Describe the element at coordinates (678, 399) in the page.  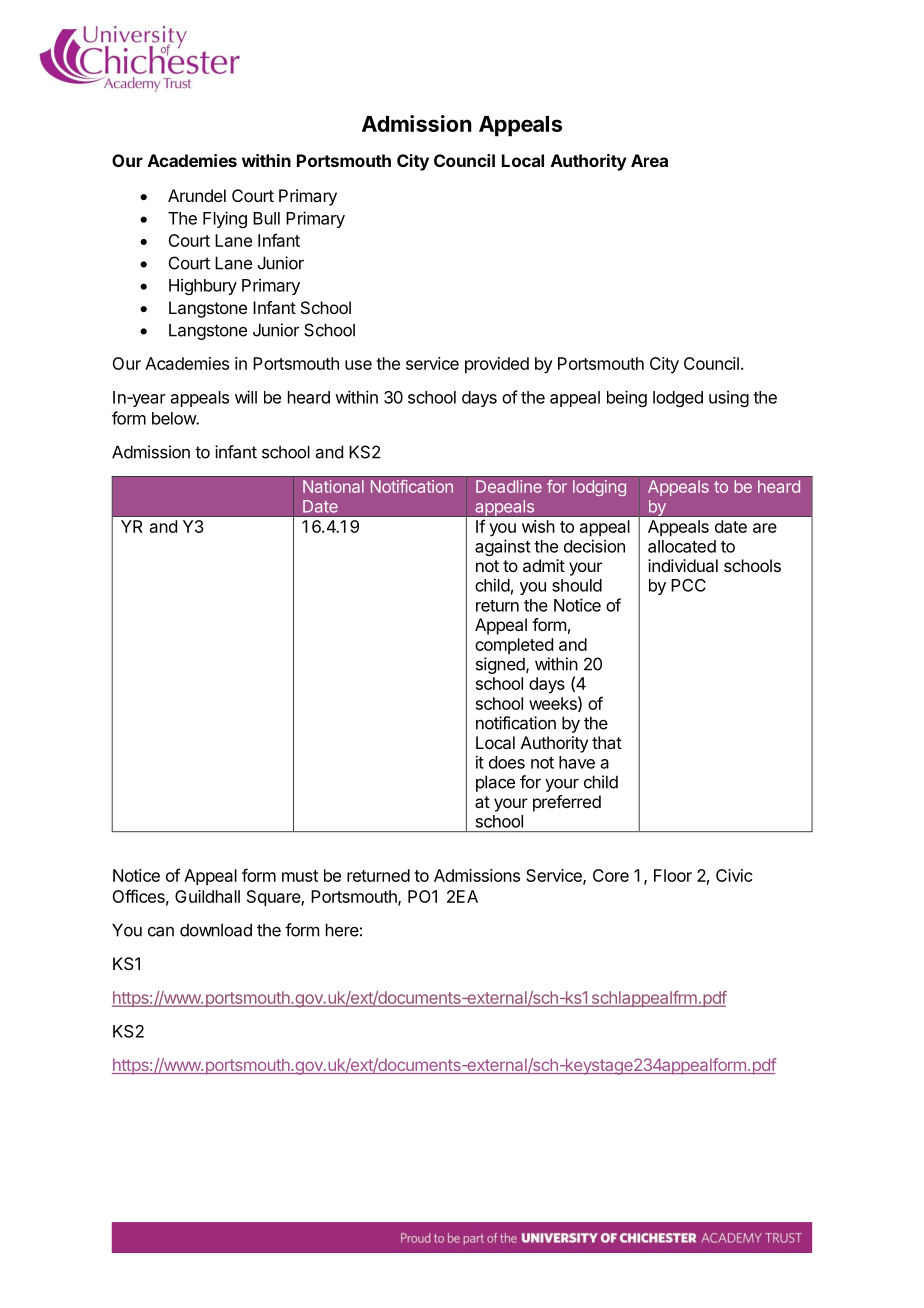
I see `lodged` at that location.
